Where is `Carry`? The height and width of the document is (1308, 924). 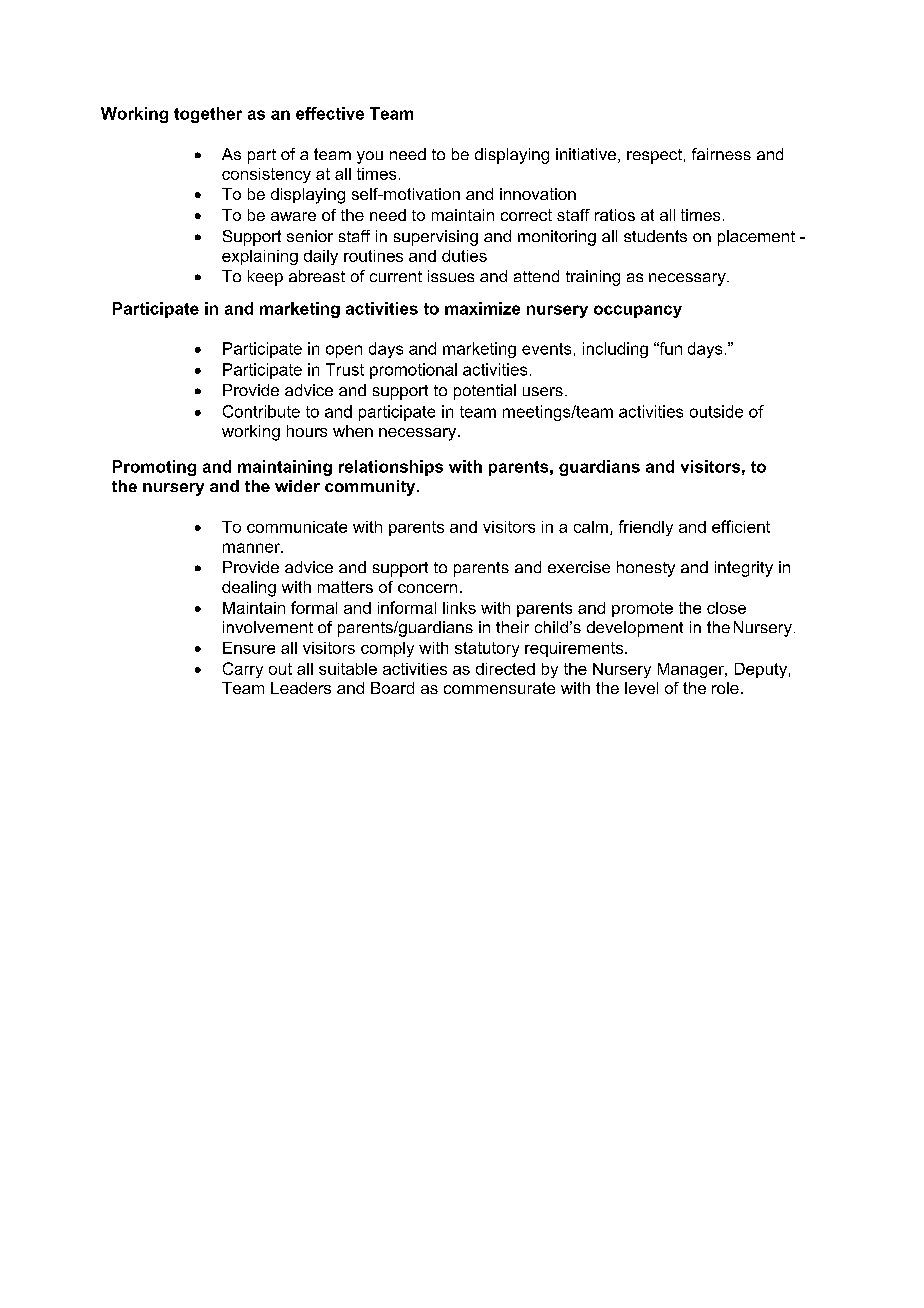 Carry is located at coordinates (243, 670).
